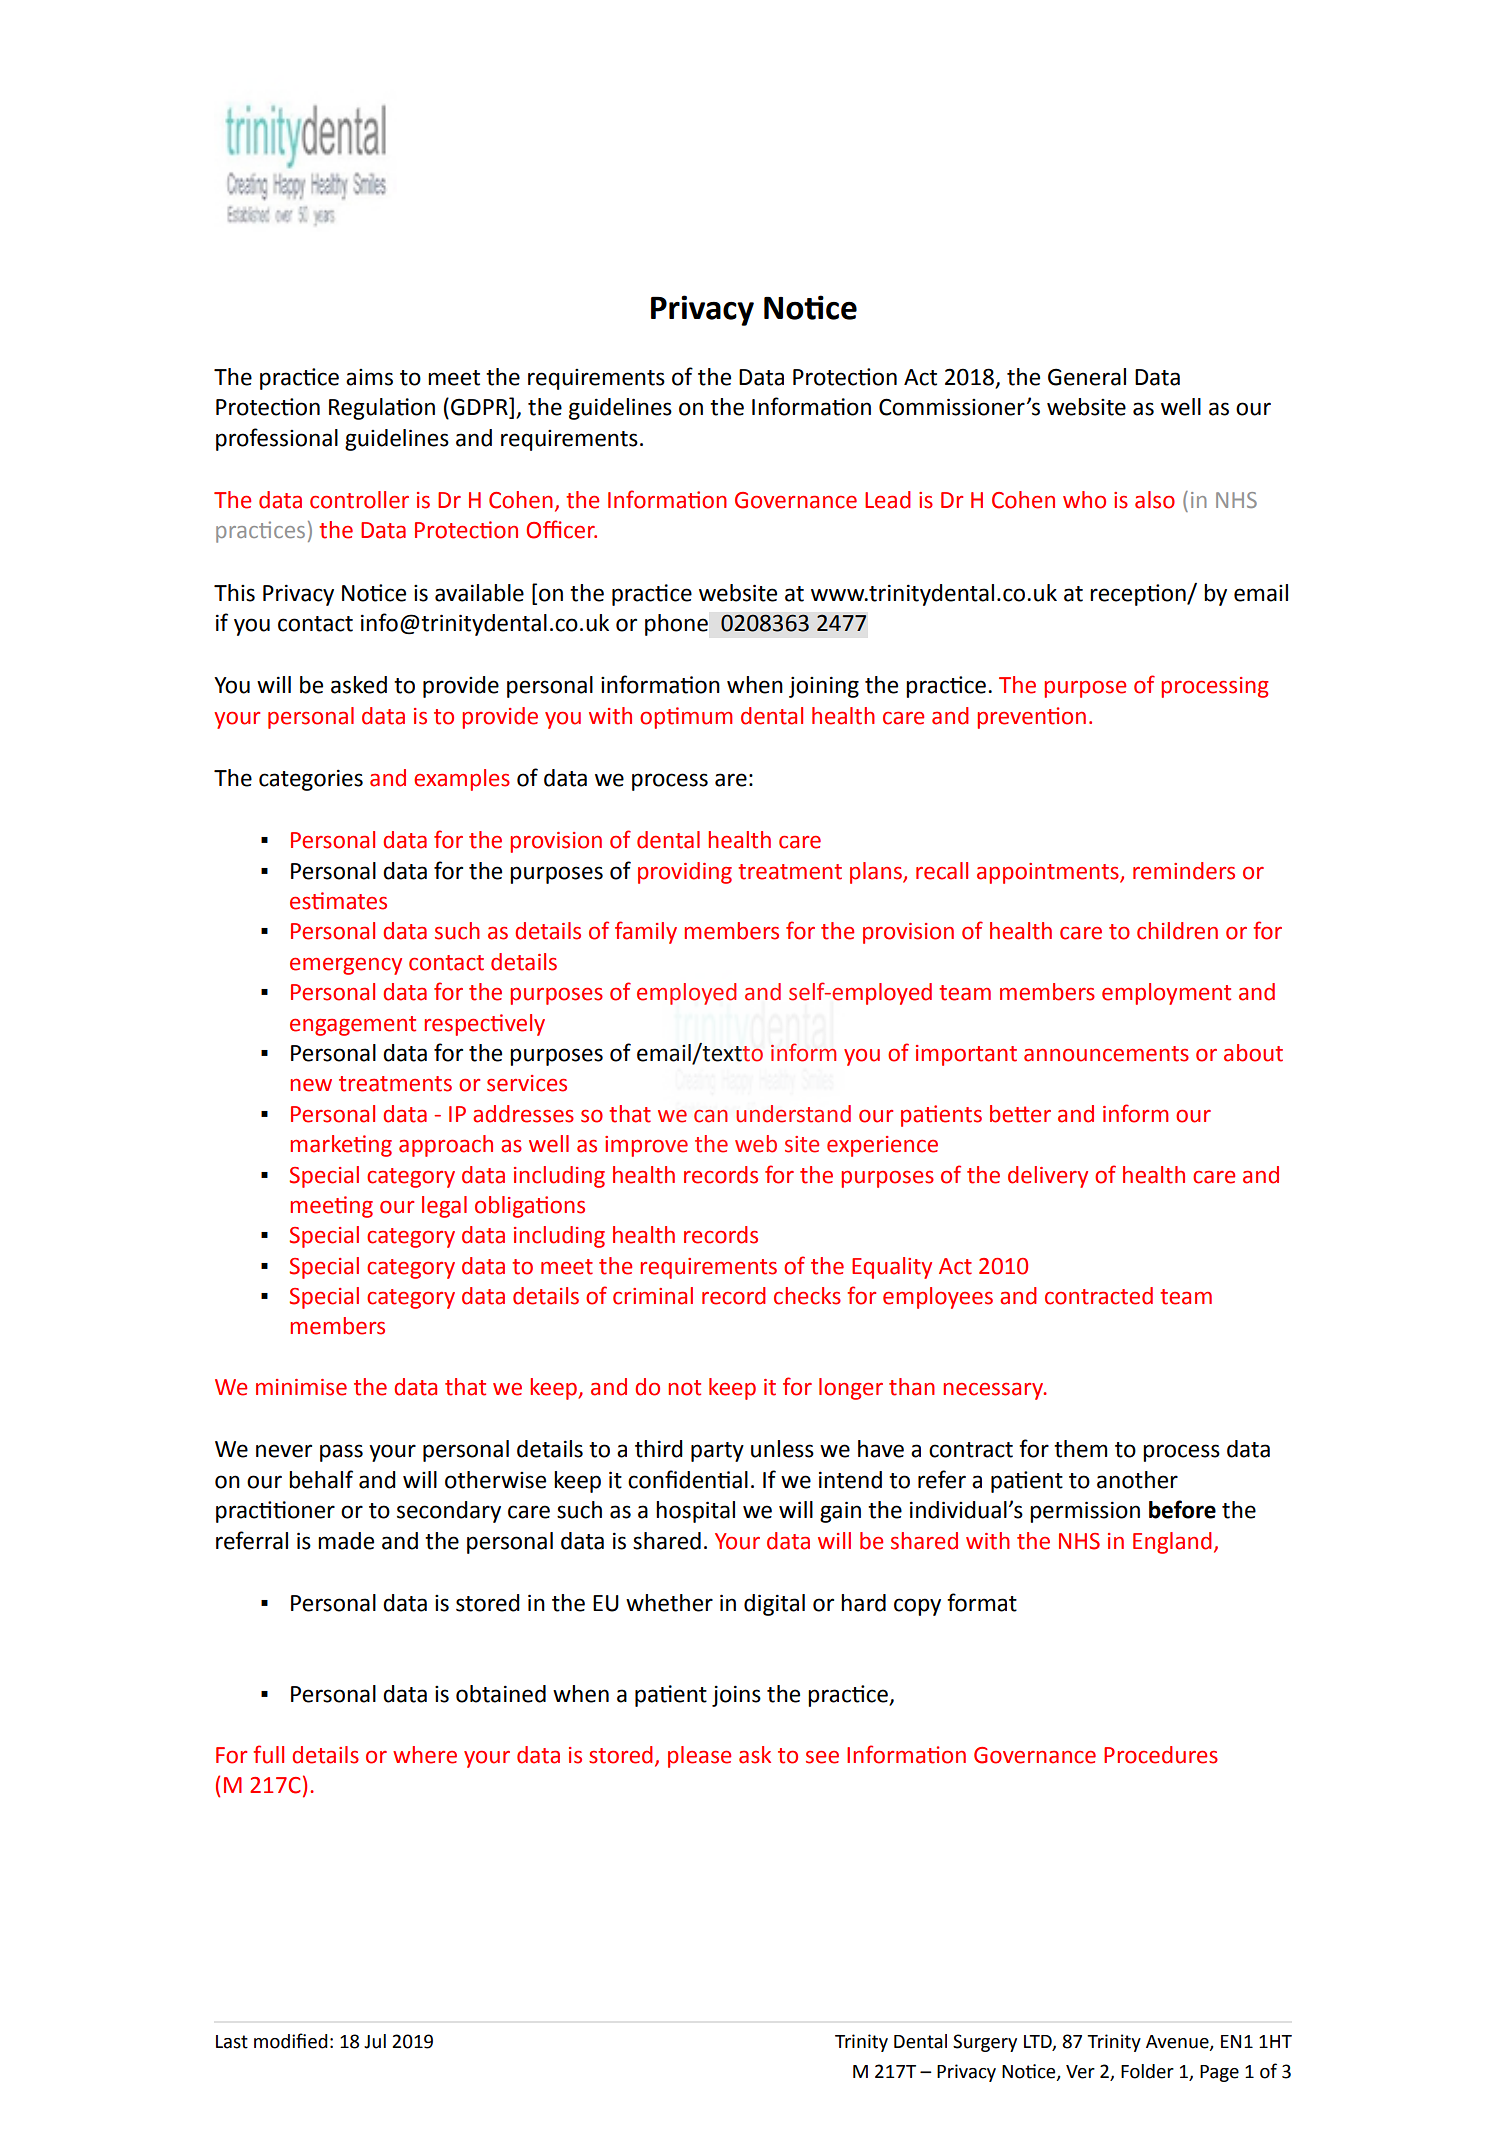 This document has width=1506, height=2132. Describe the element at coordinates (346, 1541) in the document. I see `made` at that location.
